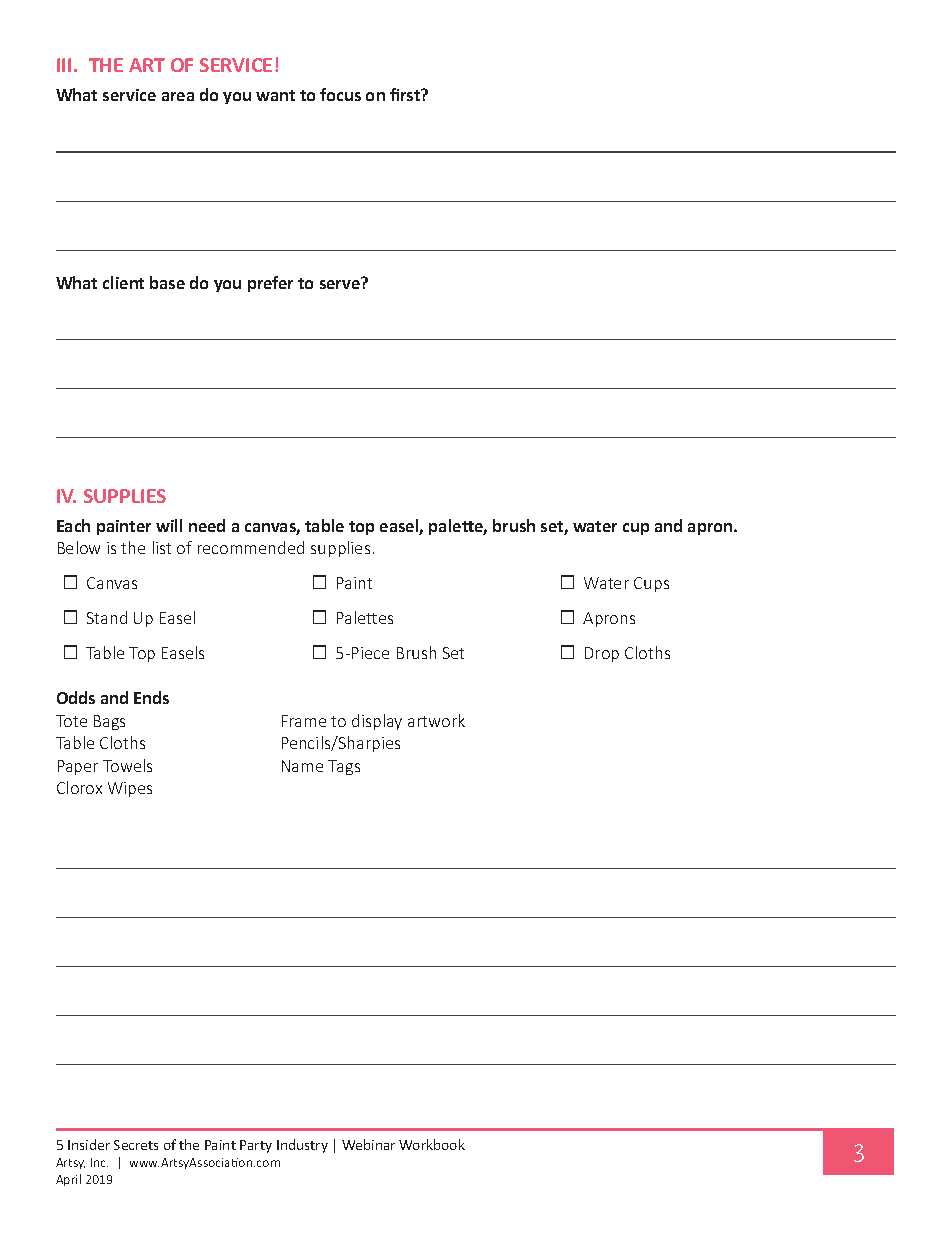  I want to click on area, so click(178, 96).
